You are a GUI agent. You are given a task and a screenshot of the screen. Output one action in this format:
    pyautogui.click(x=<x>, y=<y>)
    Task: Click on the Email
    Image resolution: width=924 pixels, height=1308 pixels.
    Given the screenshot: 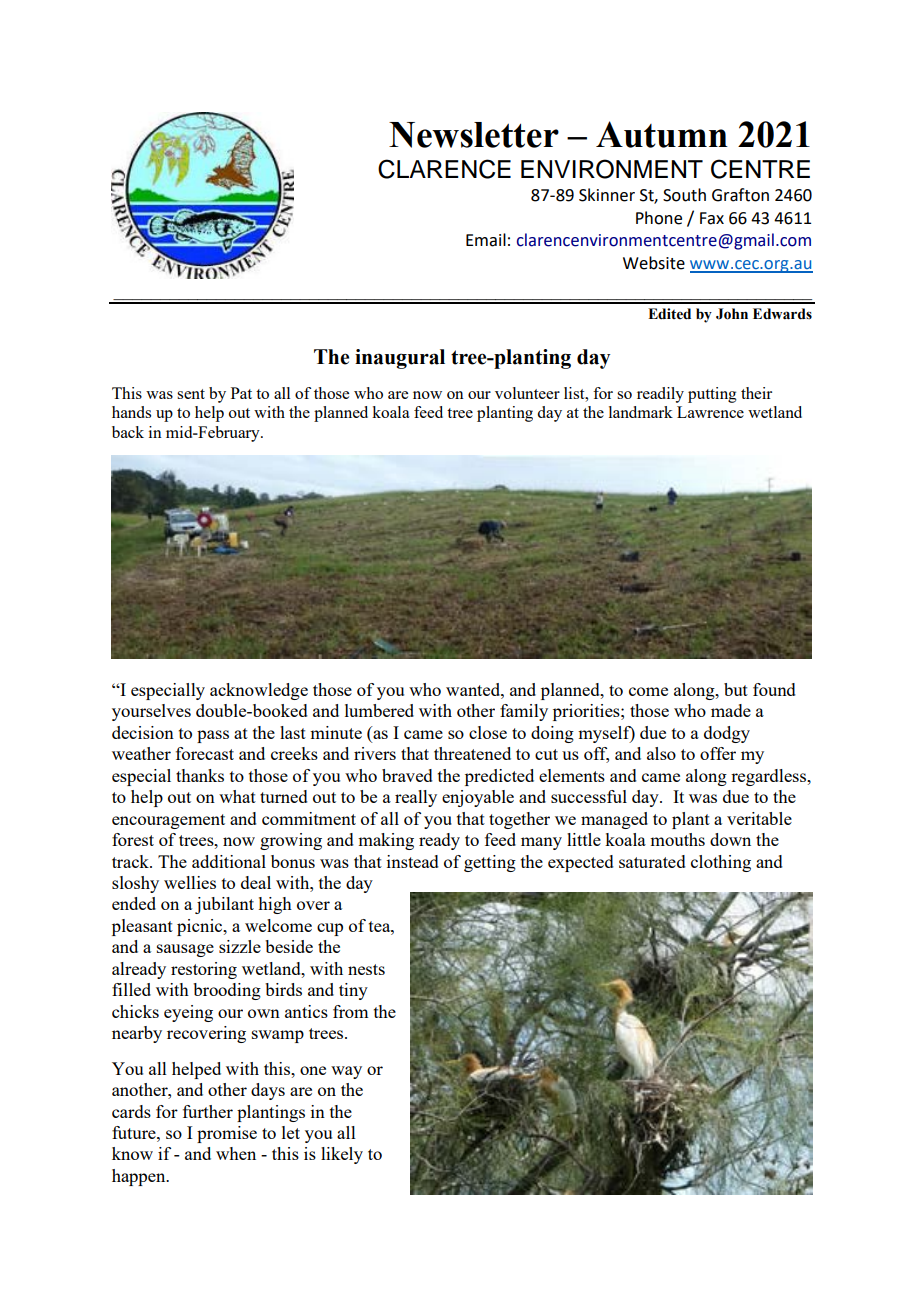 What is the action you would take?
    pyautogui.click(x=486, y=240)
